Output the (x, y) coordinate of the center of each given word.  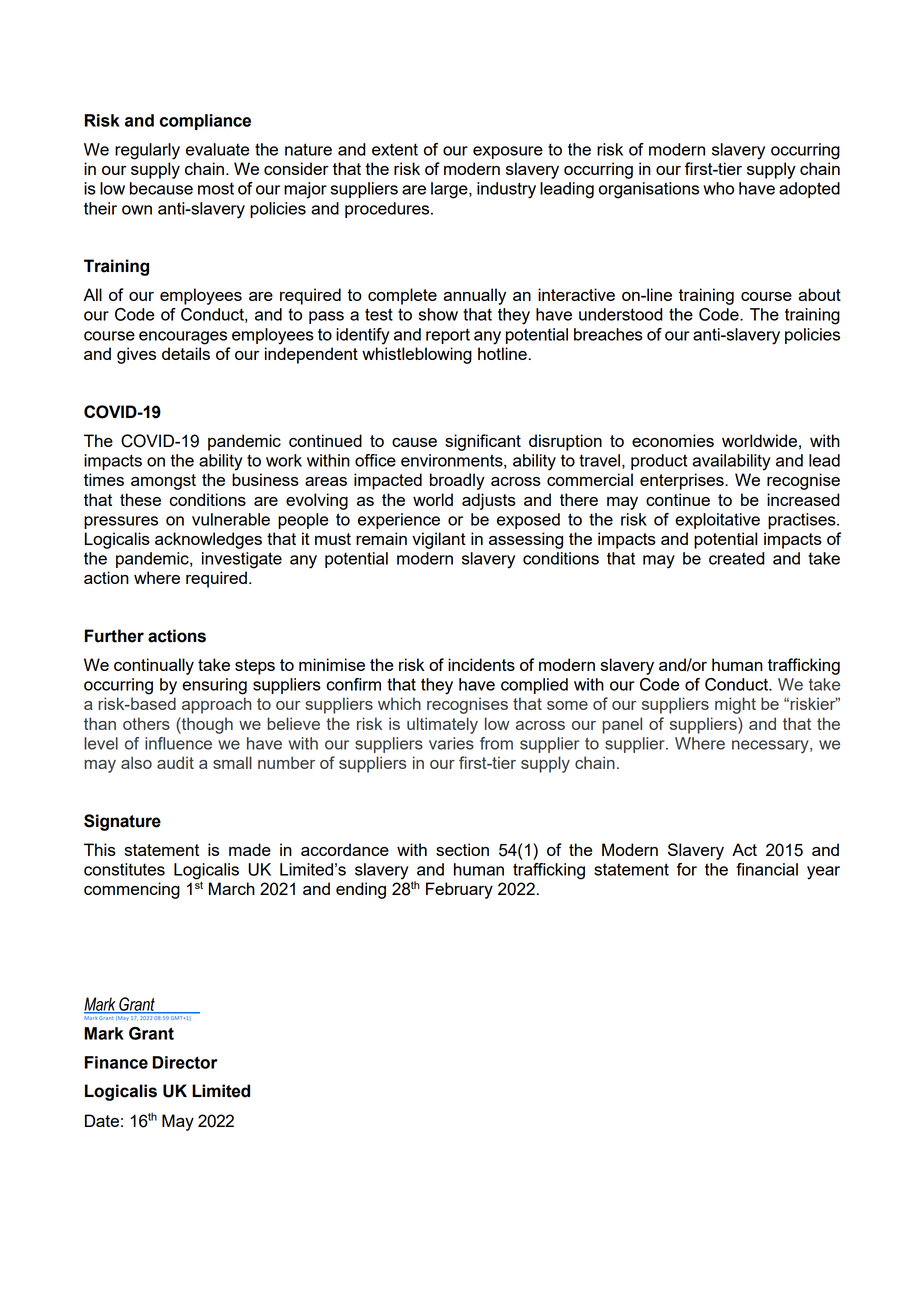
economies (673, 440)
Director (185, 1062)
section (462, 849)
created (737, 558)
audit (175, 762)
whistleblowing (417, 355)
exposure (508, 152)
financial (767, 869)
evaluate (218, 149)
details (186, 353)
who (718, 188)
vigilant (439, 540)
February (459, 890)
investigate (242, 560)
